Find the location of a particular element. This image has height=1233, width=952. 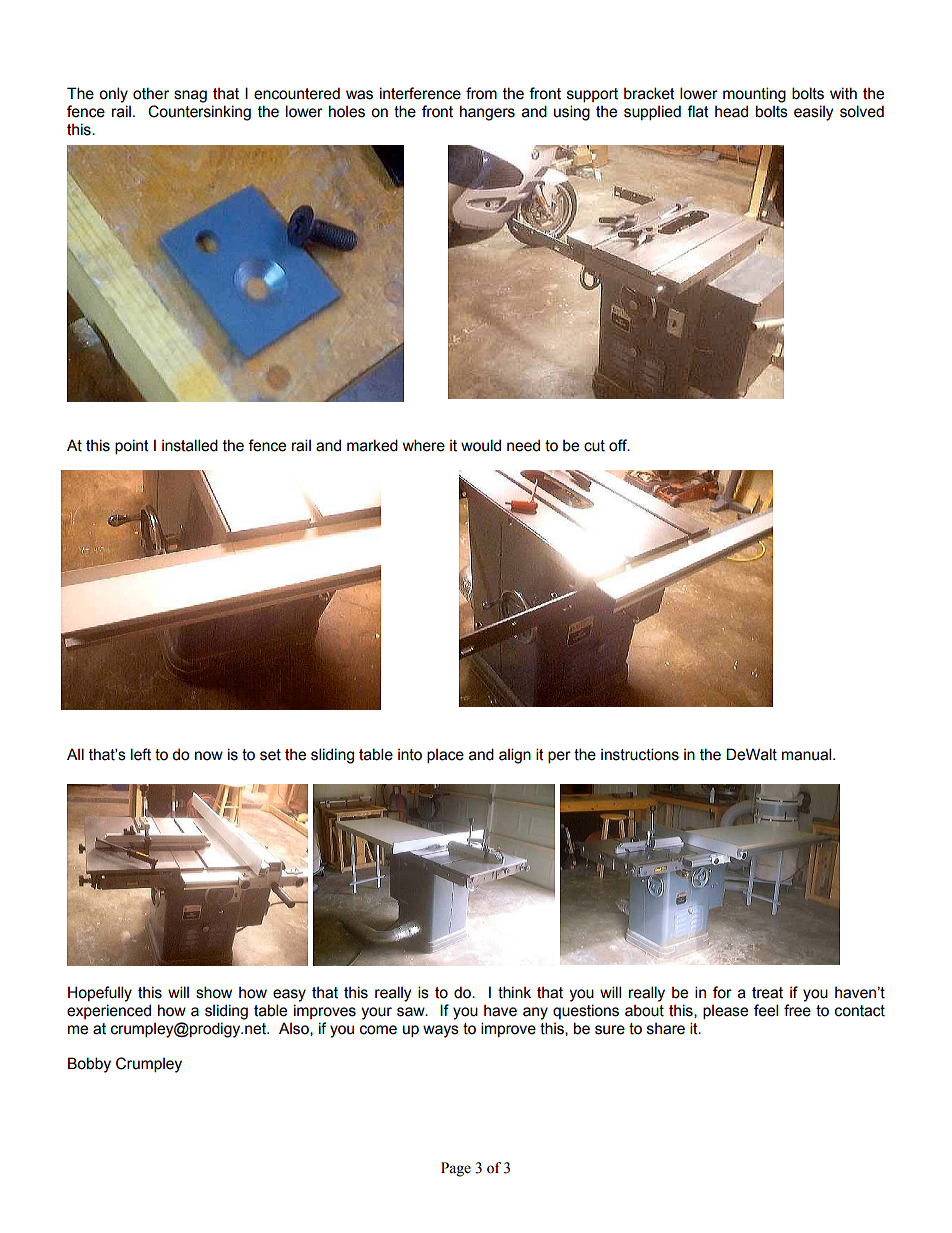

treat is located at coordinates (767, 993).
